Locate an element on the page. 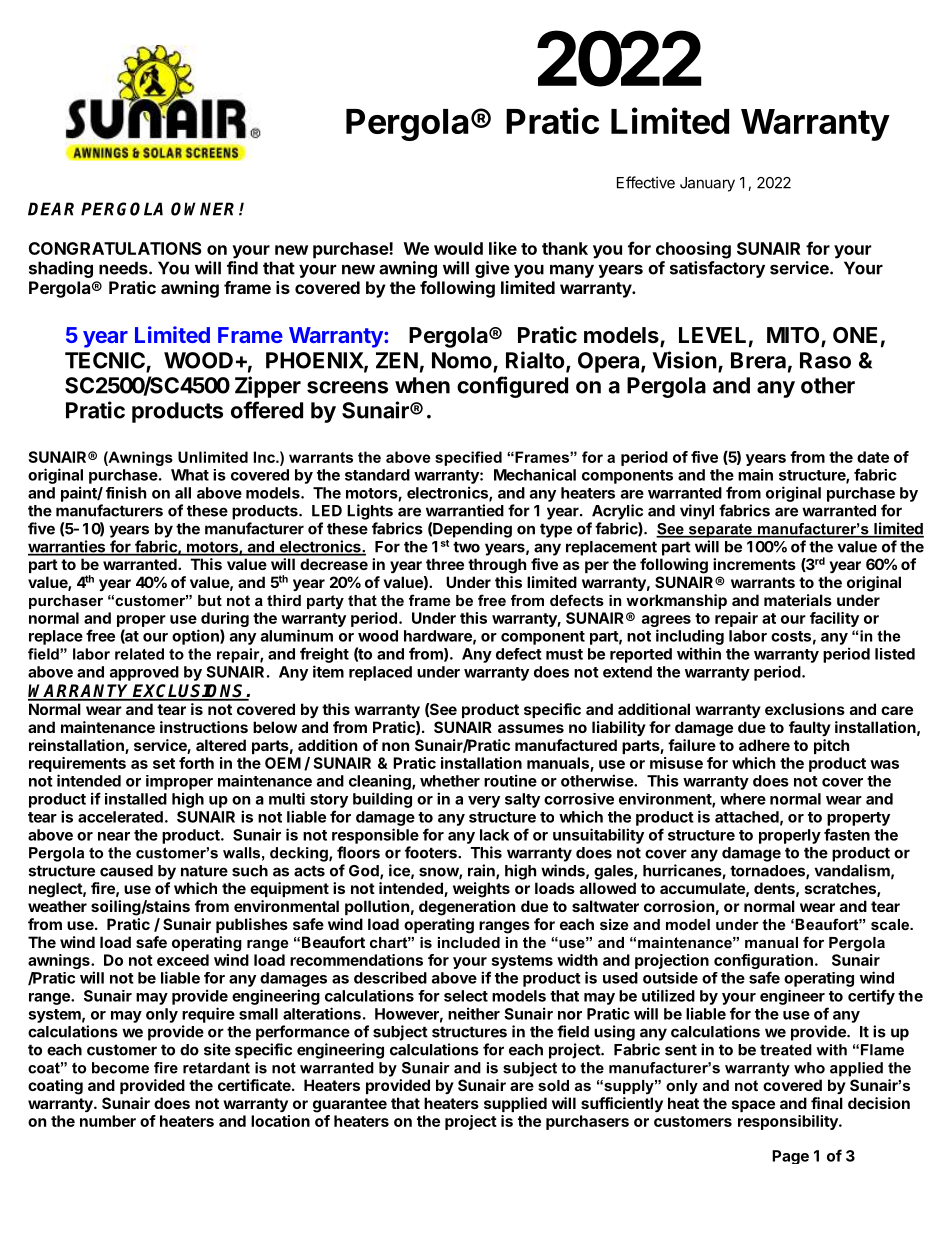 The image size is (952, 1233). configuration is located at coordinates (763, 963).
